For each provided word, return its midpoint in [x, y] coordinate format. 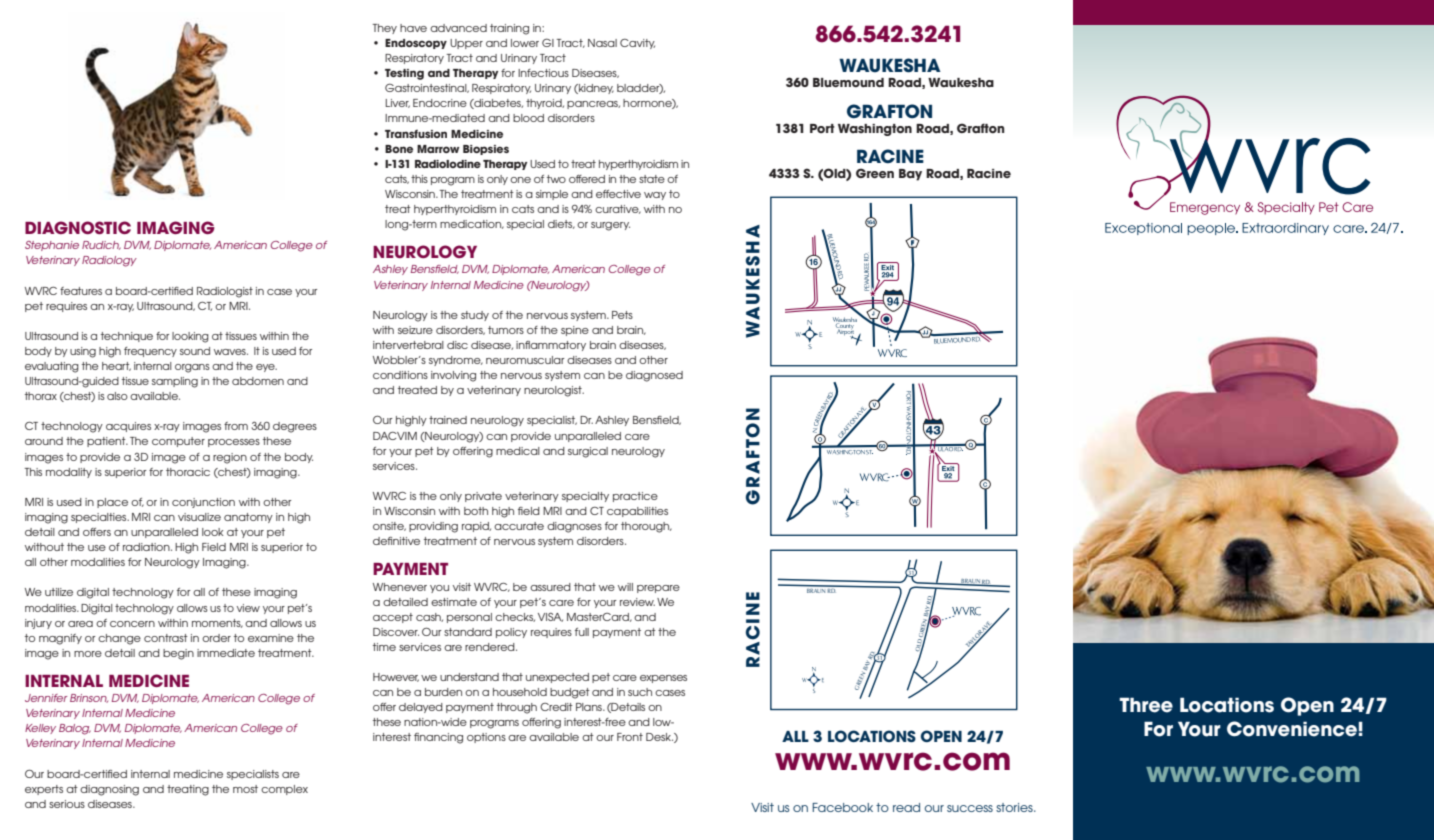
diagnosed [654, 376]
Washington [875, 130]
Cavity [637, 44]
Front [630, 737]
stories [1015, 807]
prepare [658, 589]
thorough [646, 527]
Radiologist [225, 292]
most [245, 789]
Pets [622, 315]
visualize [199, 517]
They [385, 29]
